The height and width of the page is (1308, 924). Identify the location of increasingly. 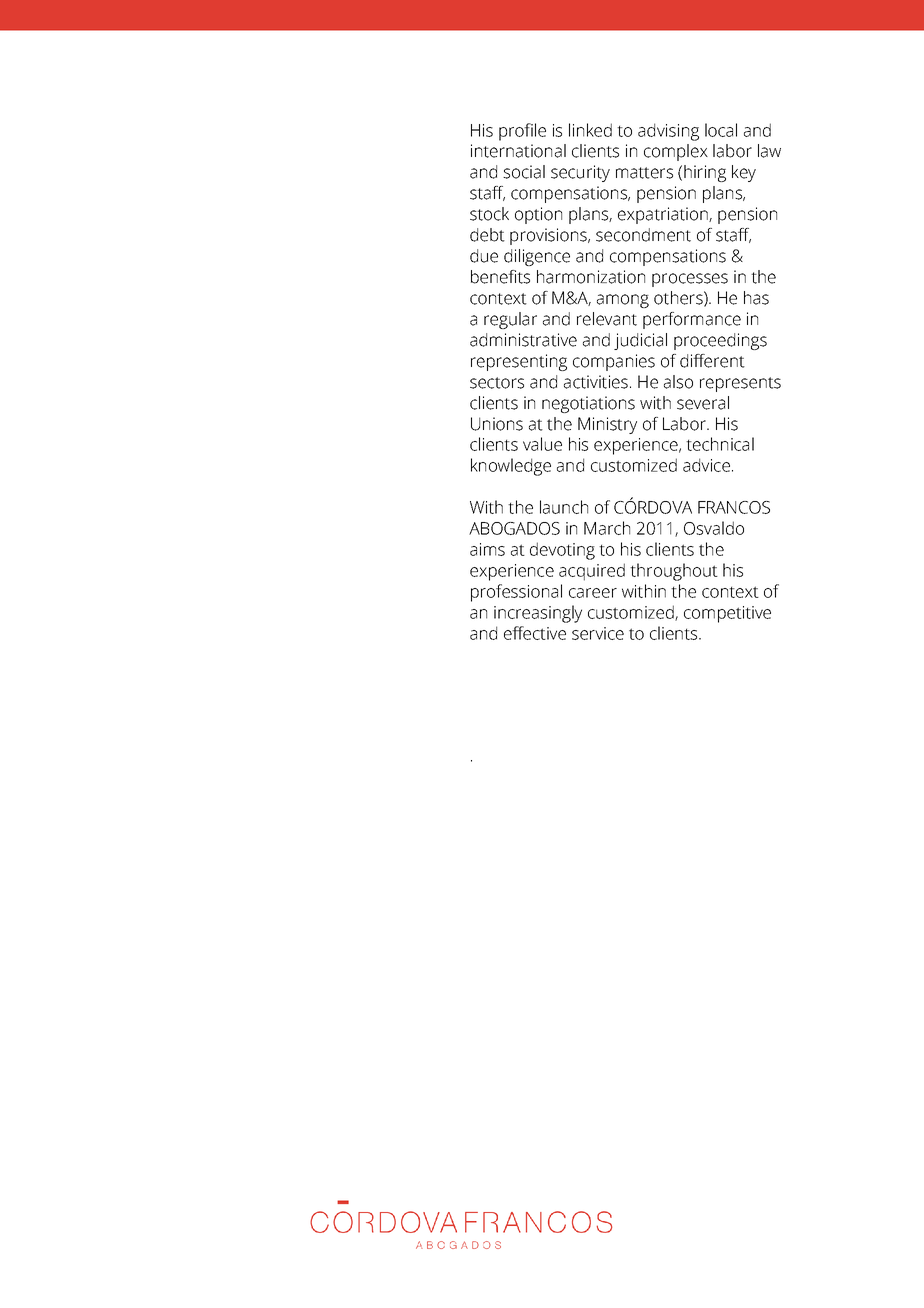
(538, 614).
